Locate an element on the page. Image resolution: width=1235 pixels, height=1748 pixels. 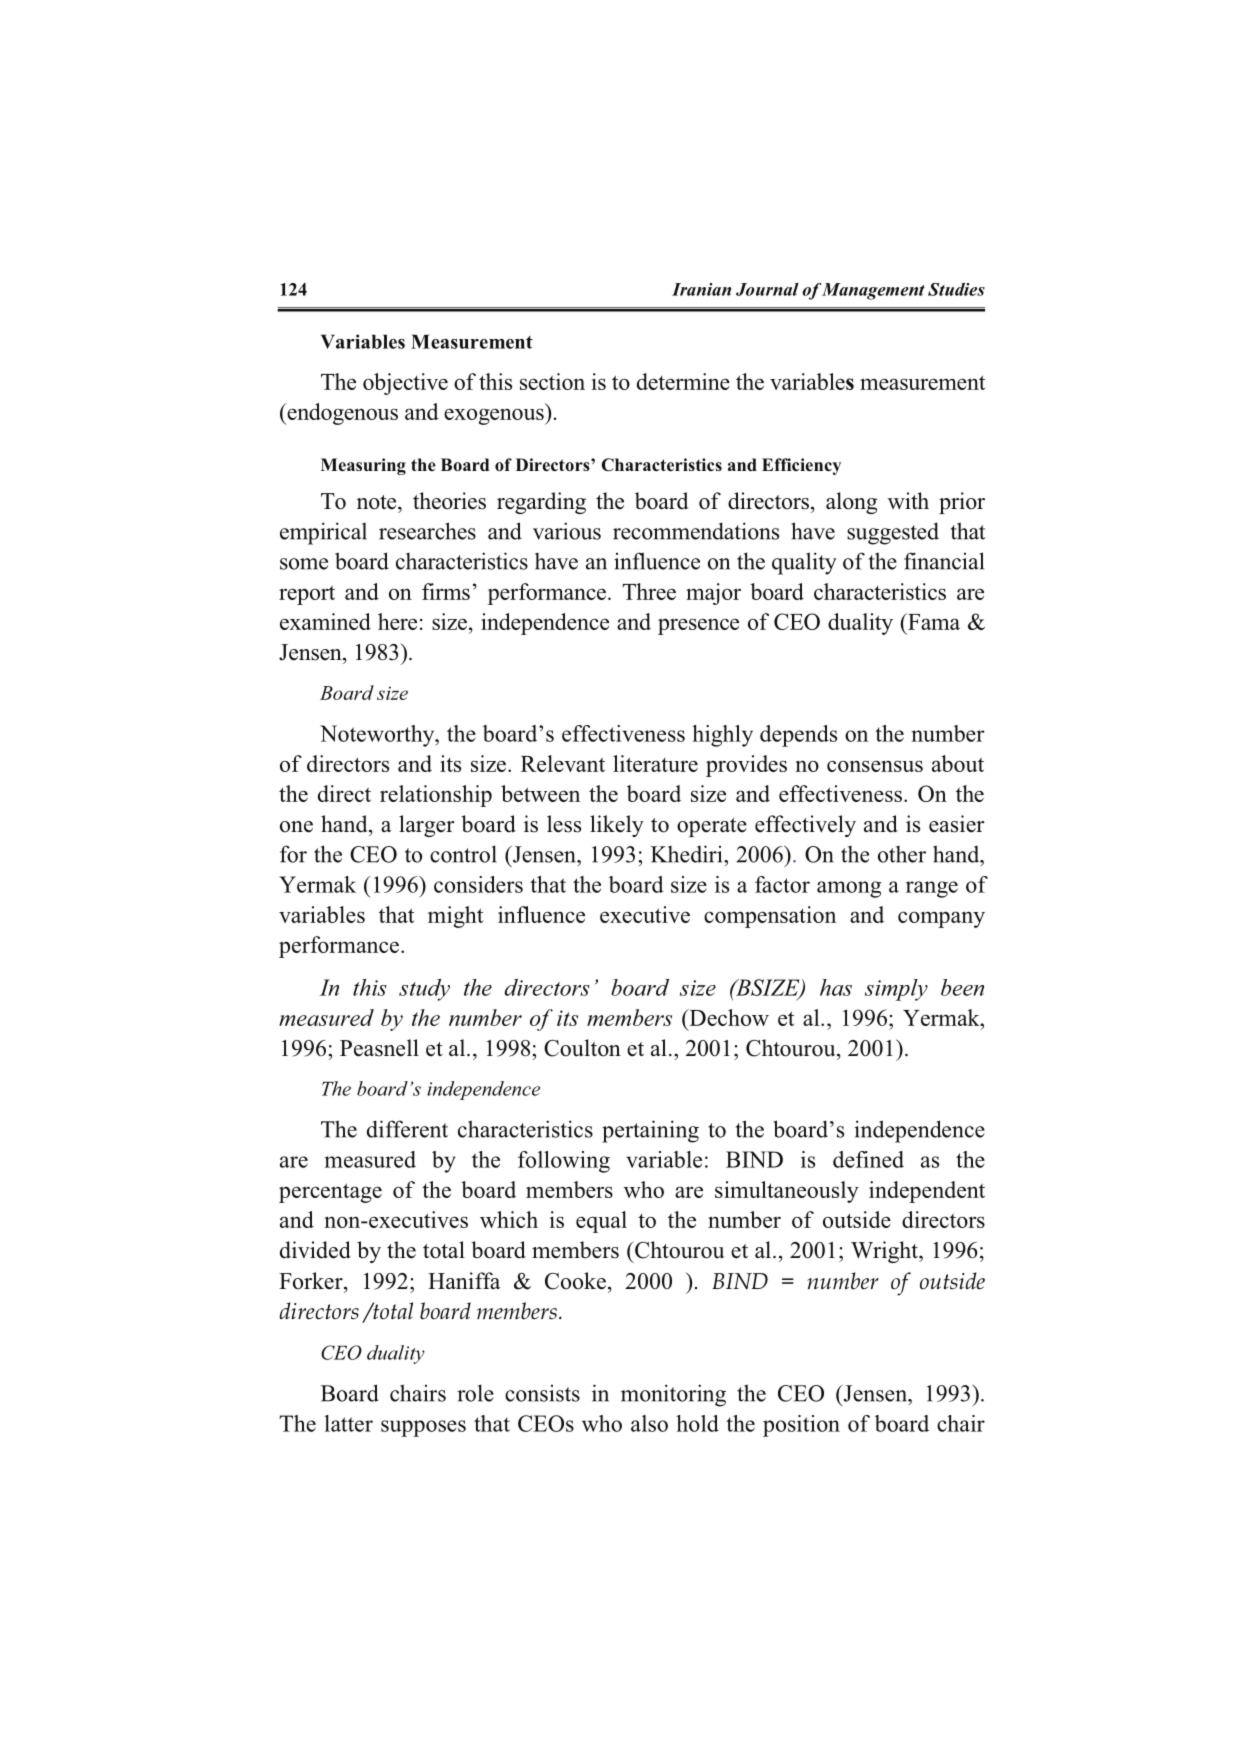
pertaining is located at coordinates (650, 1131).
